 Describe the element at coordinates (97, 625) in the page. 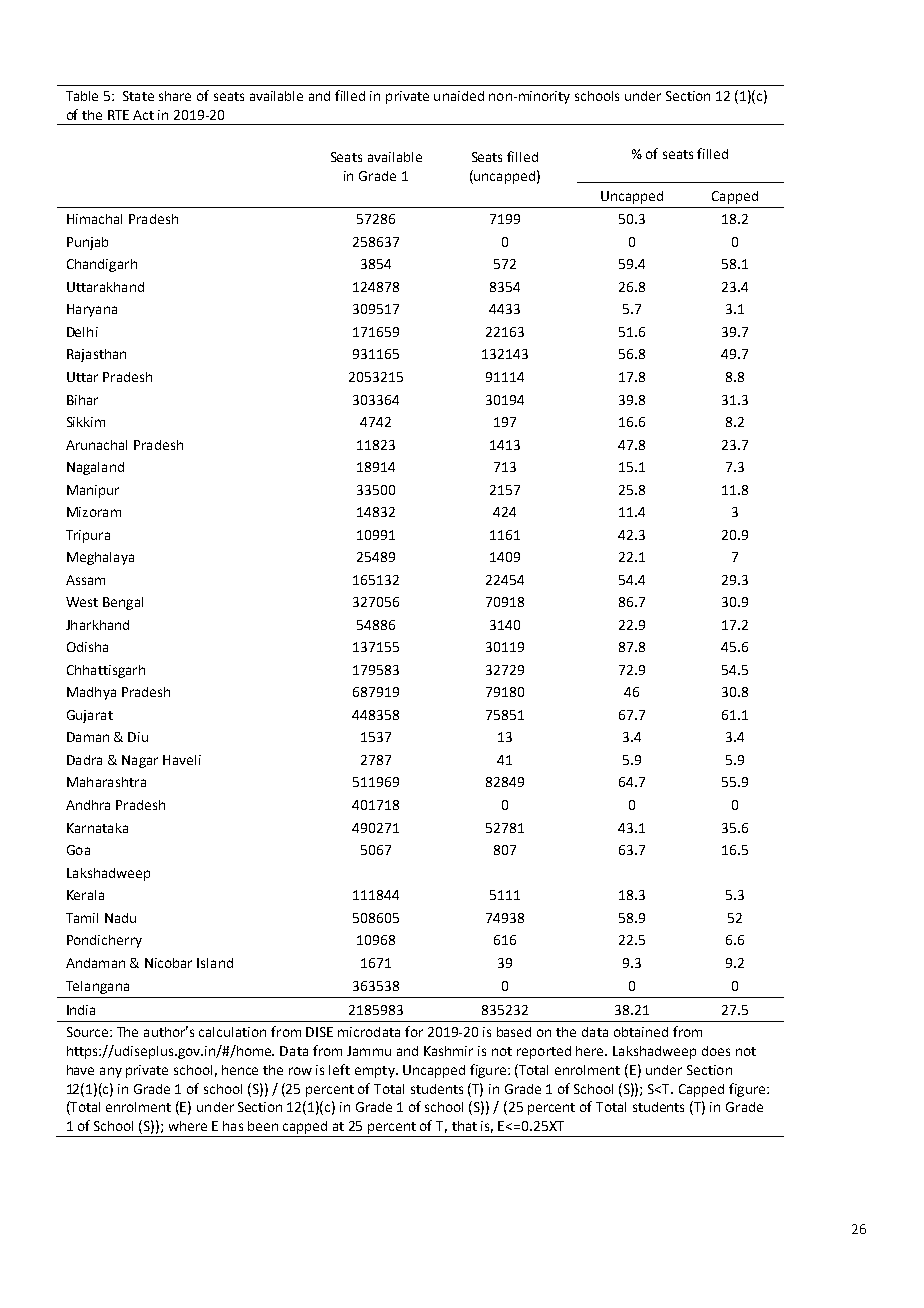

I see `Jharkhand` at that location.
